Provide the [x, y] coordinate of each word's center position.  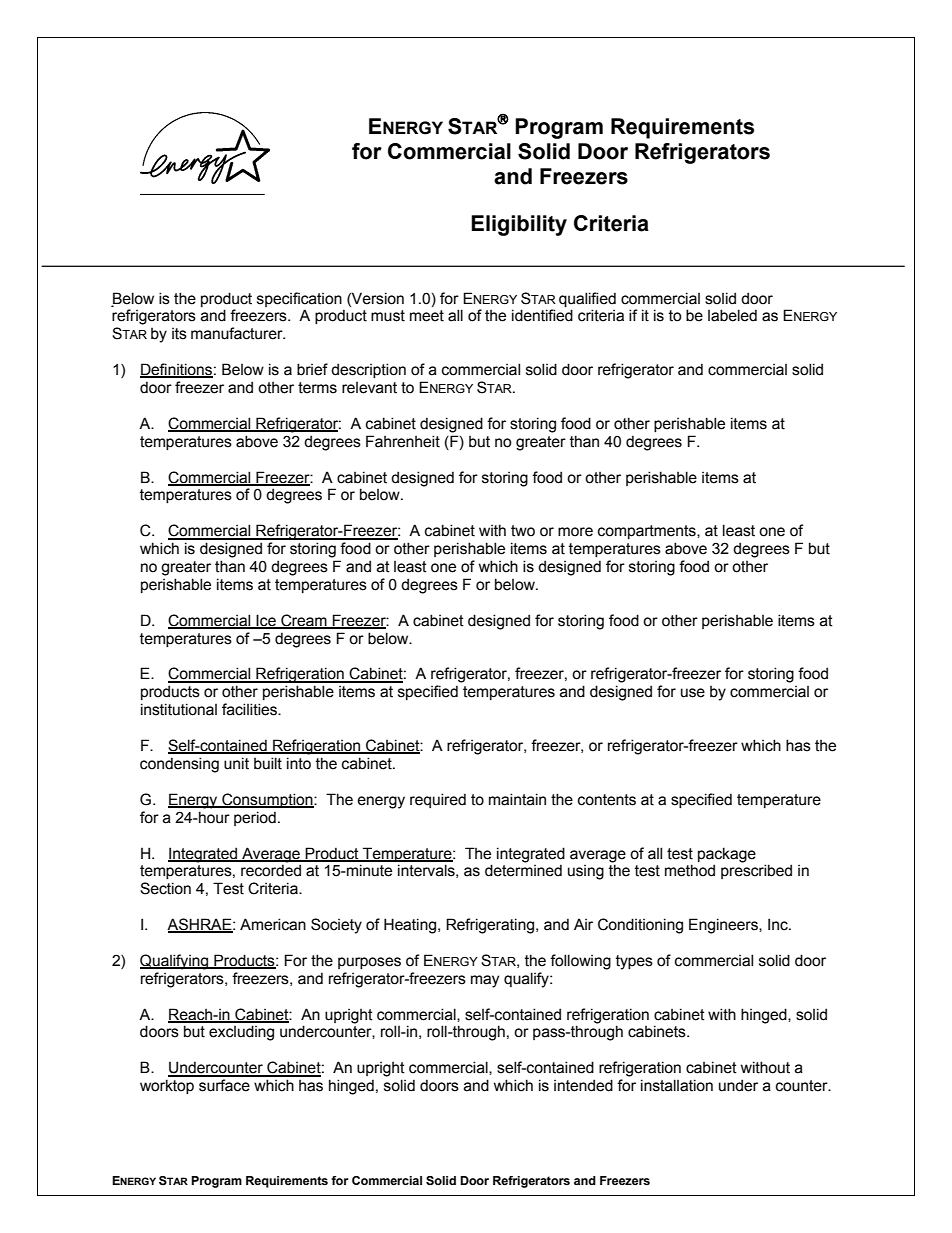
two [523, 531]
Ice [266, 621]
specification [299, 299]
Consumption [267, 800]
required [438, 800]
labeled [732, 315]
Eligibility [519, 225]
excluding [241, 1033]
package [727, 855]
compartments [648, 532]
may [485, 981]
